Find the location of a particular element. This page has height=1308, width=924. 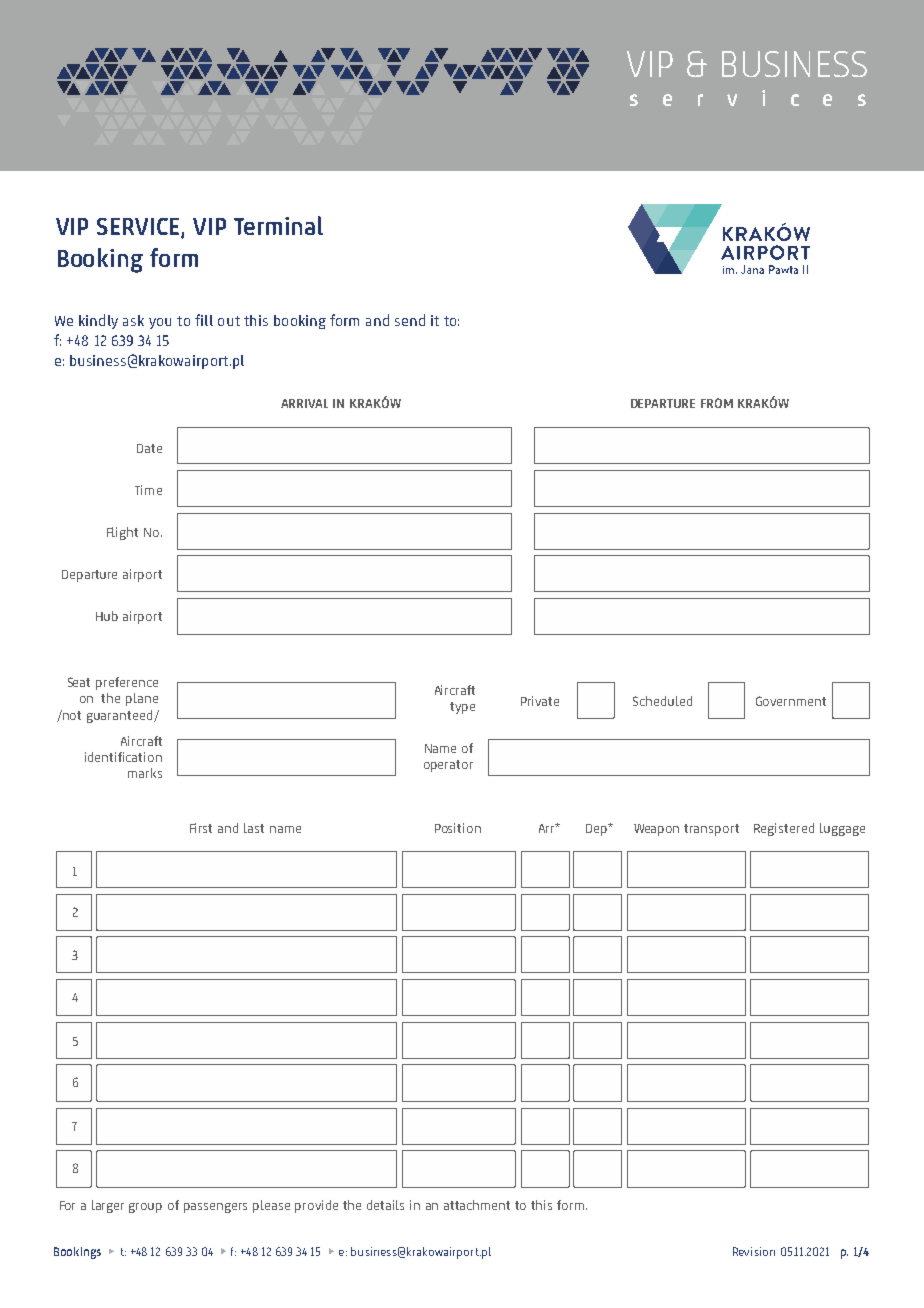

FROM is located at coordinates (717, 403).
